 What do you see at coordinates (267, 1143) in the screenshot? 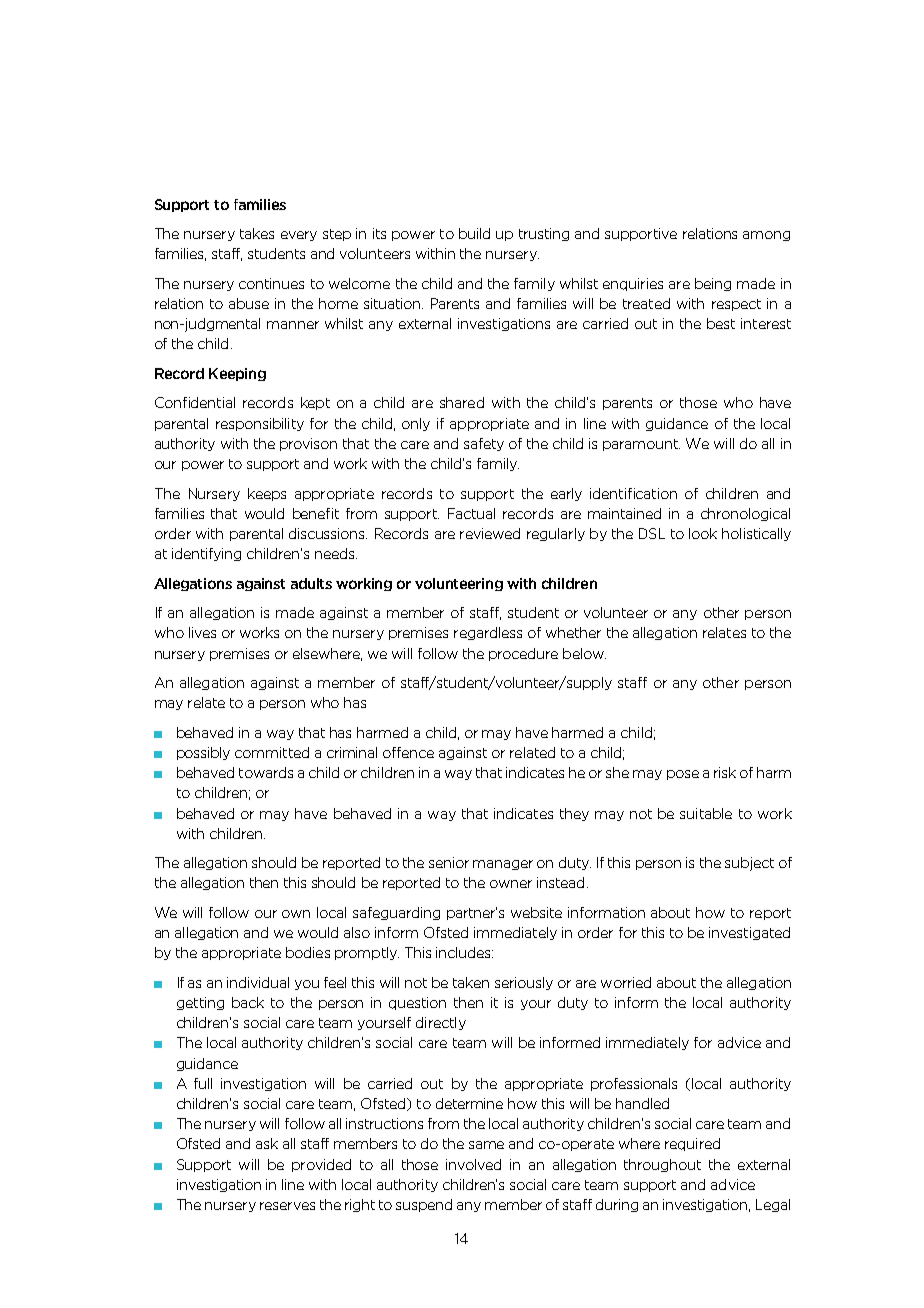
I see `ask` at bounding box center [267, 1143].
